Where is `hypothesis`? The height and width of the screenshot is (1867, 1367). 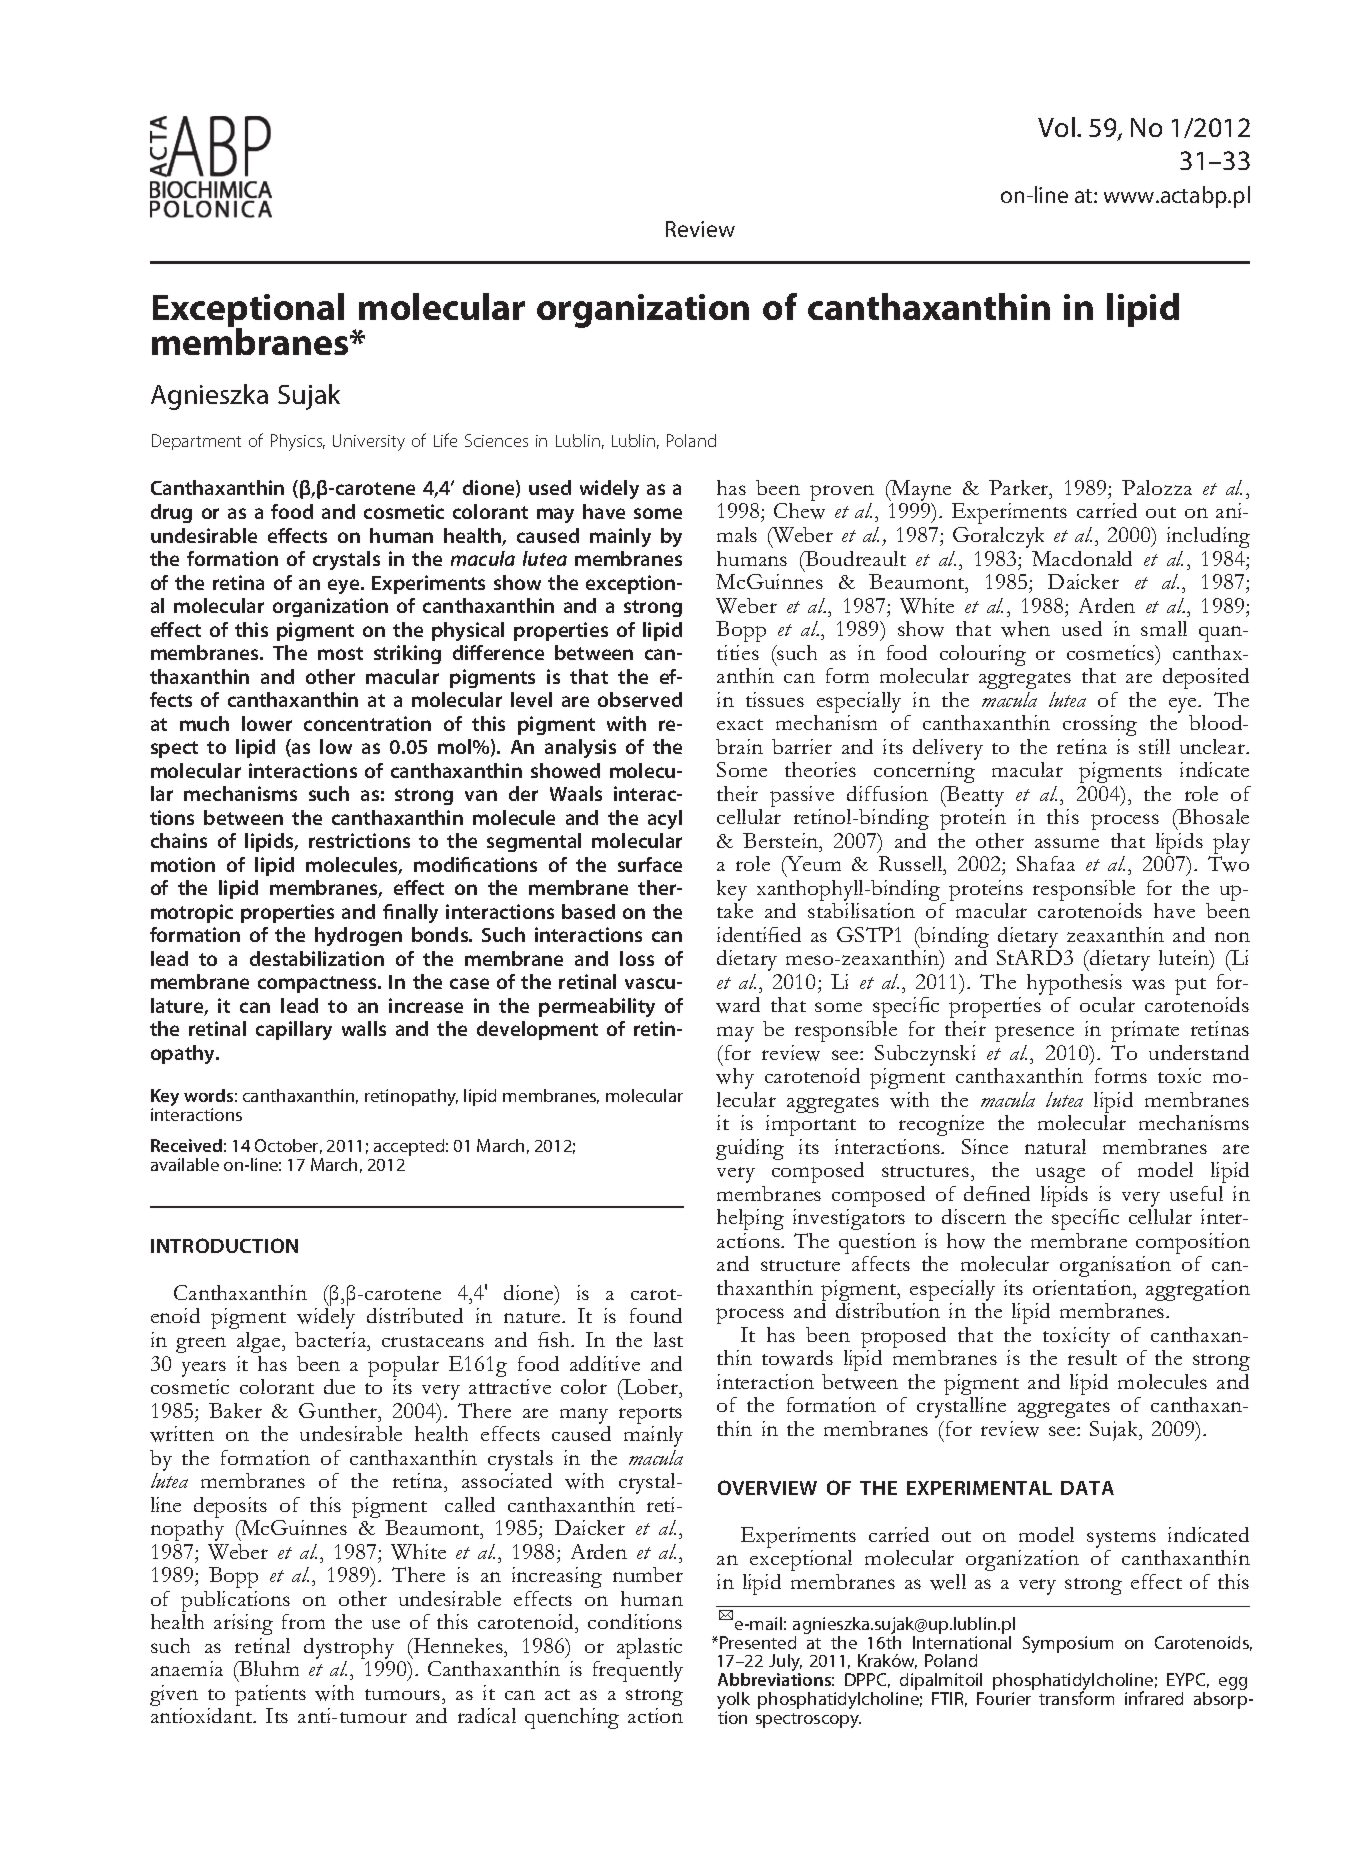 hypothesis is located at coordinates (1074, 986).
